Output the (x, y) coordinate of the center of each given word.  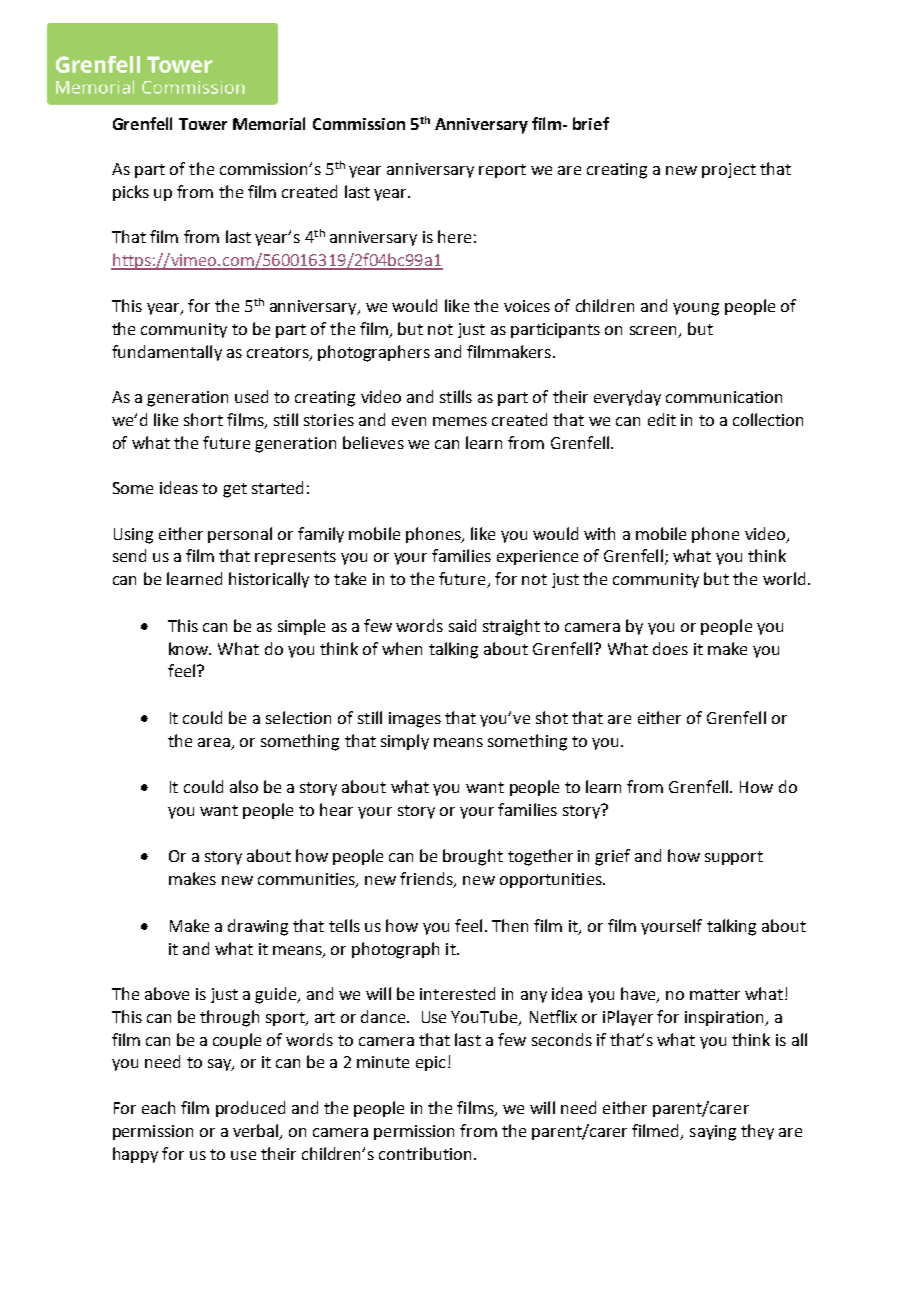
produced (250, 1109)
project (729, 170)
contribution (425, 1153)
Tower (203, 124)
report (502, 171)
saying (713, 1133)
